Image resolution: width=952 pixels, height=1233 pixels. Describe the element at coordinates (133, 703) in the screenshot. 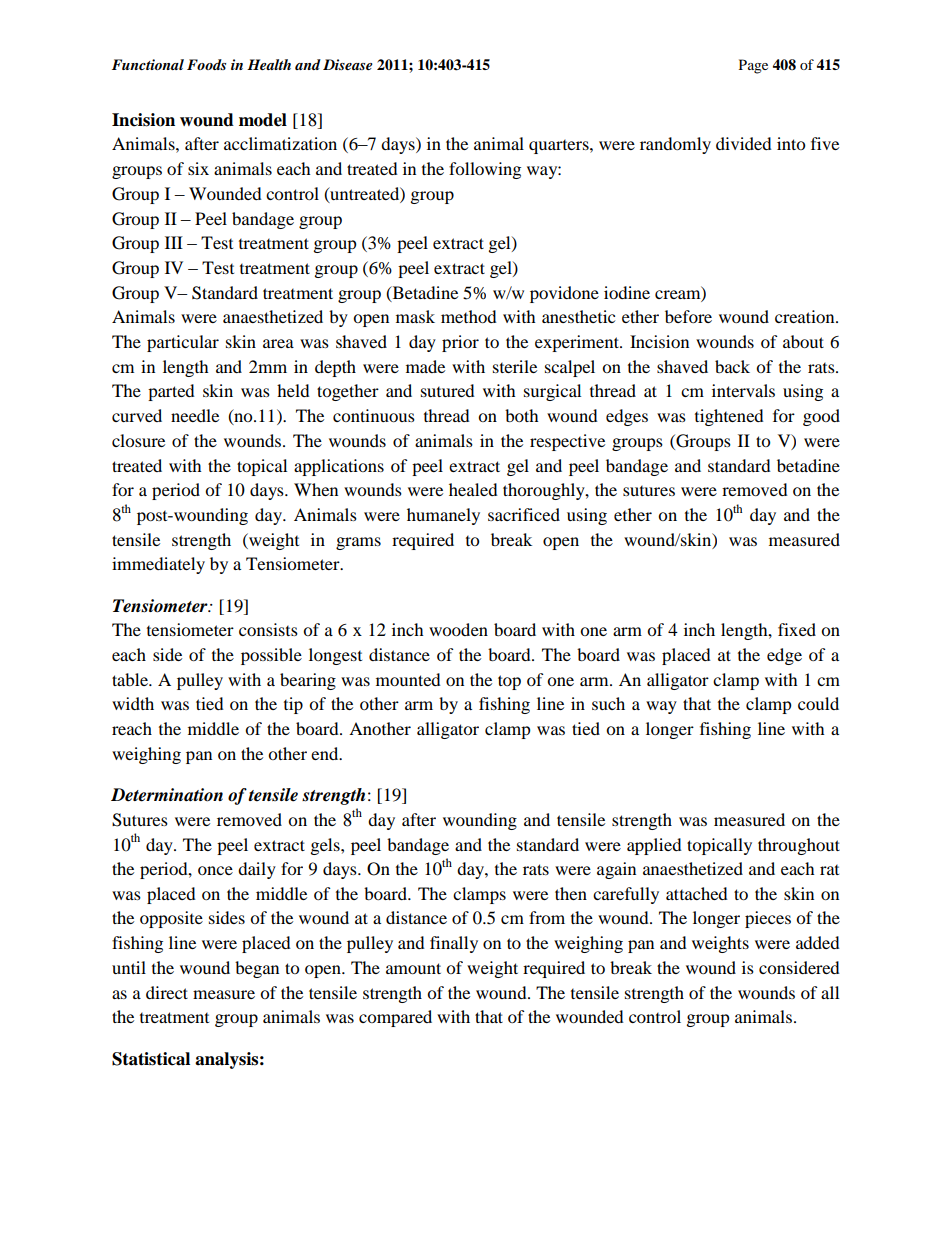

I see `width` at that location.
